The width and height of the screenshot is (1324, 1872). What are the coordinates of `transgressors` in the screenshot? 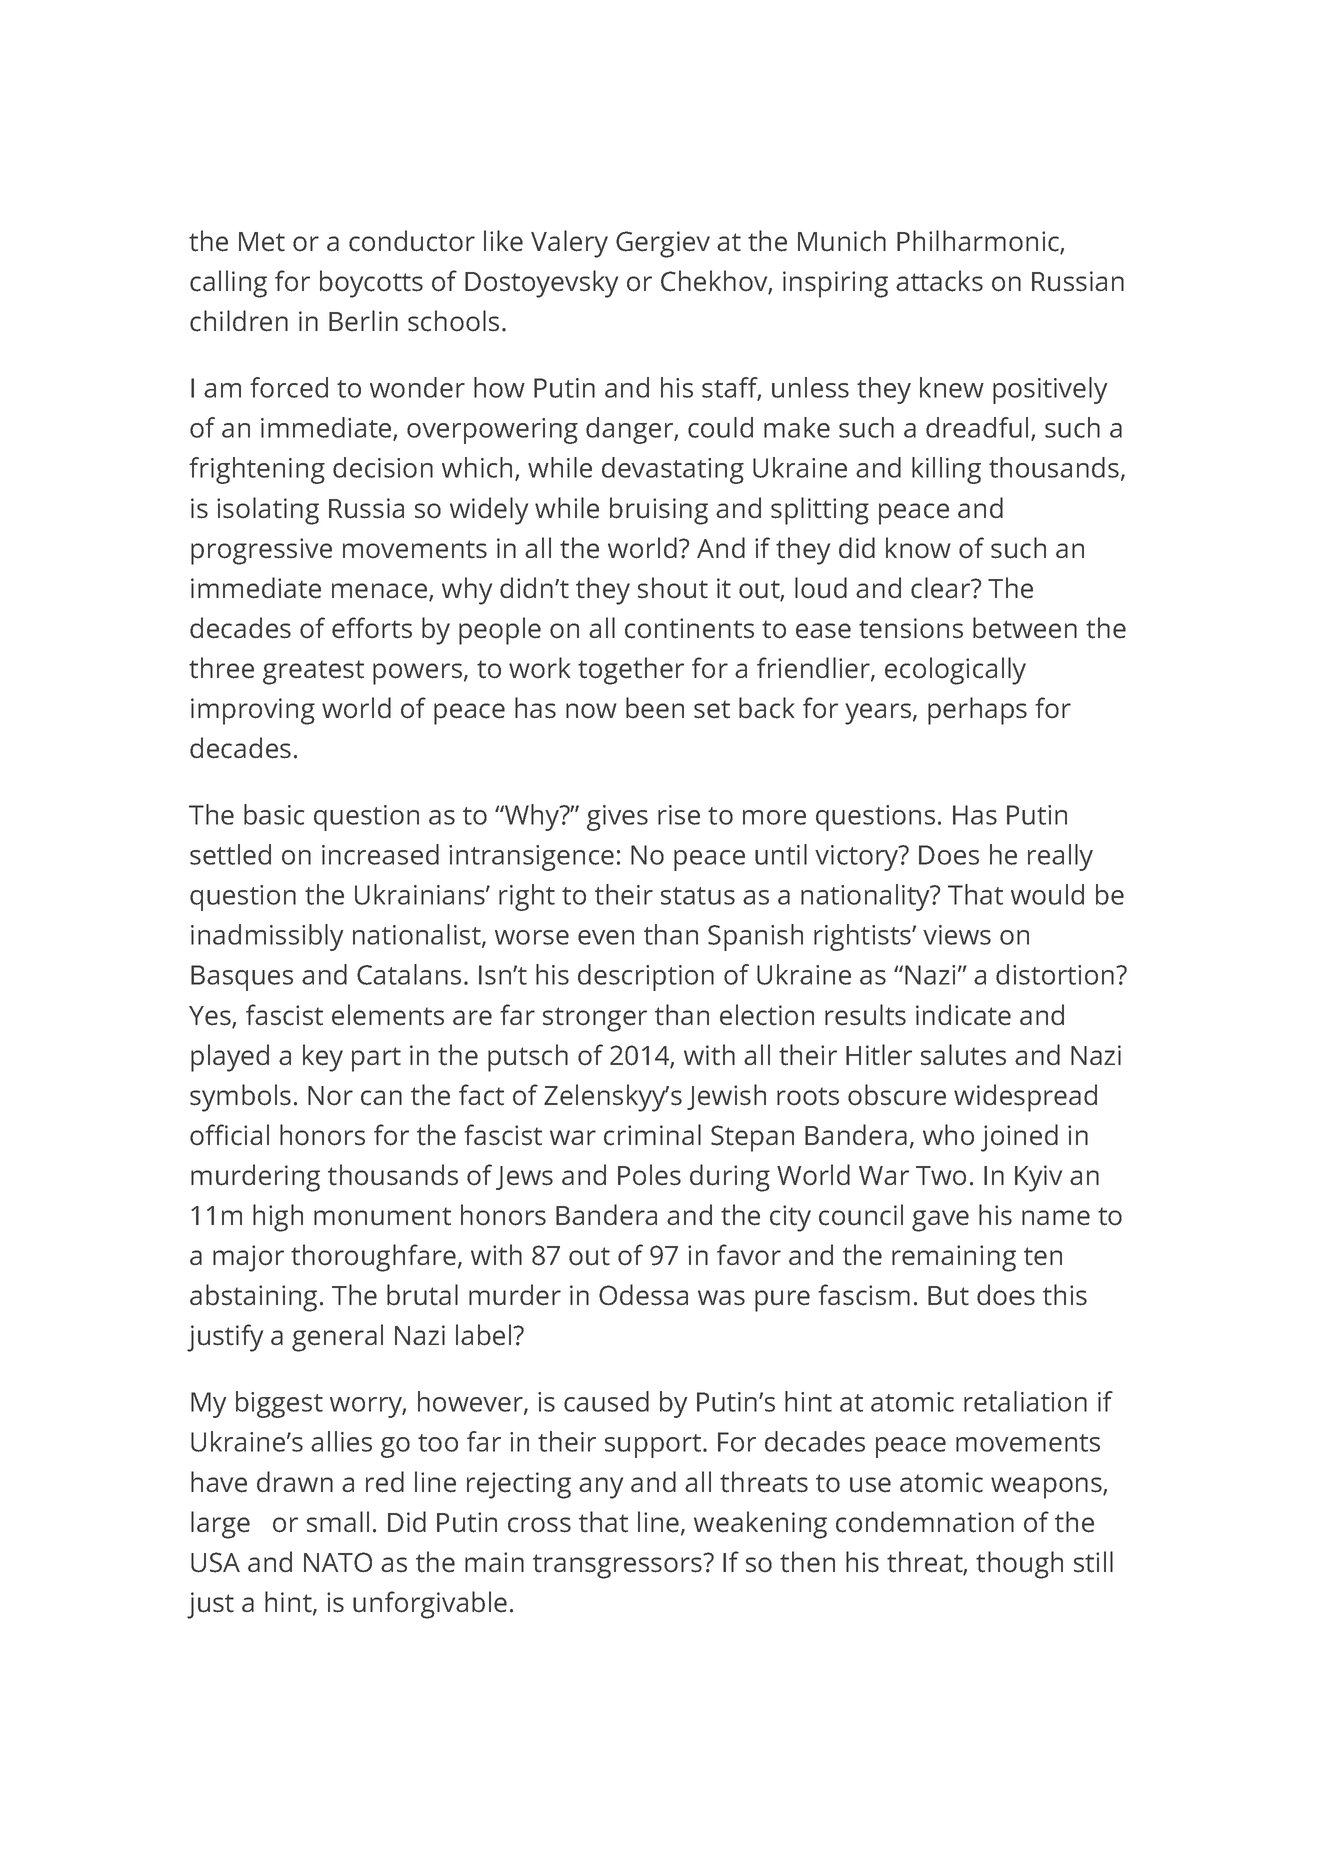 It's located at (618, 1566).
